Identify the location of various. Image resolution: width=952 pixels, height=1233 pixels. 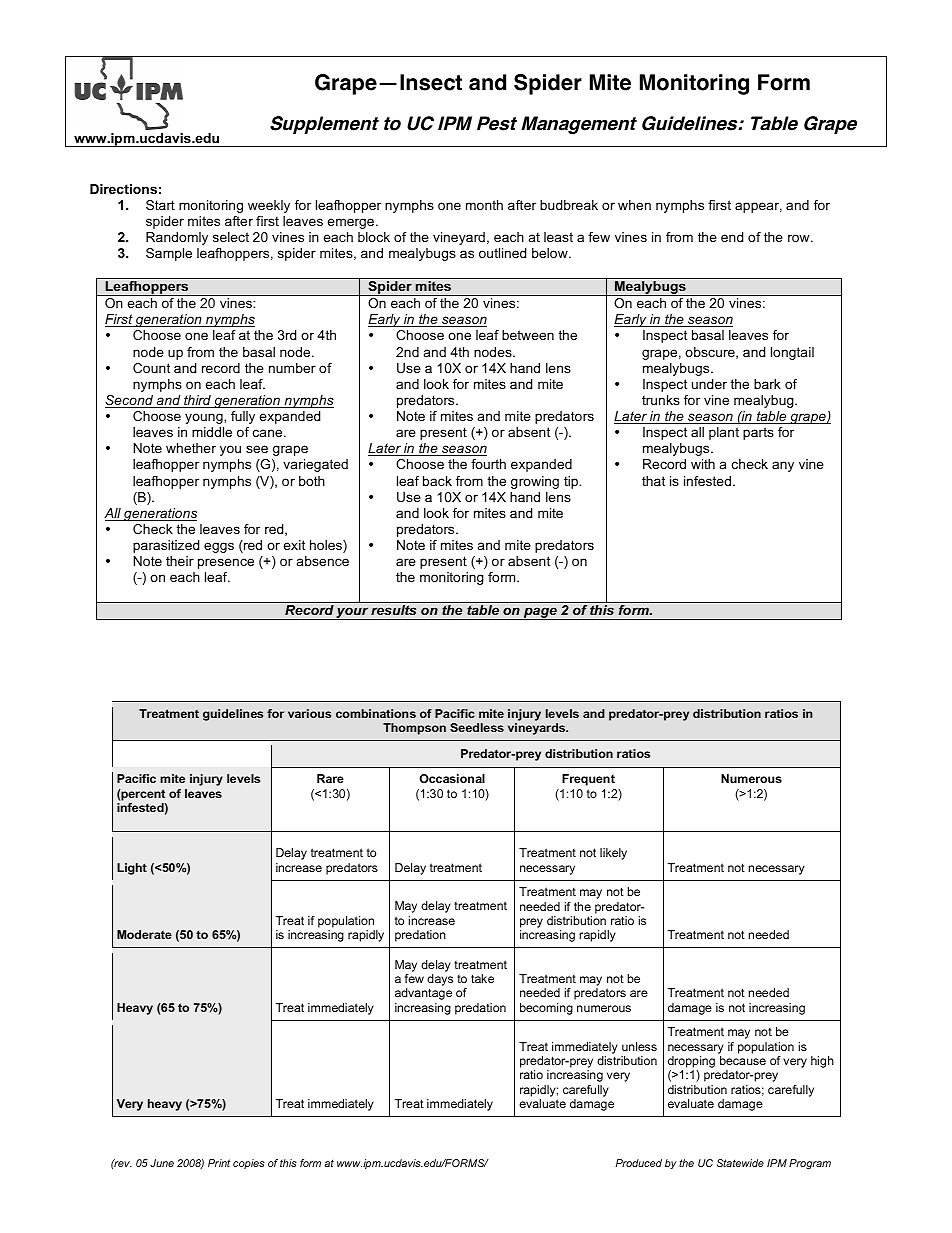
(309, 713).
